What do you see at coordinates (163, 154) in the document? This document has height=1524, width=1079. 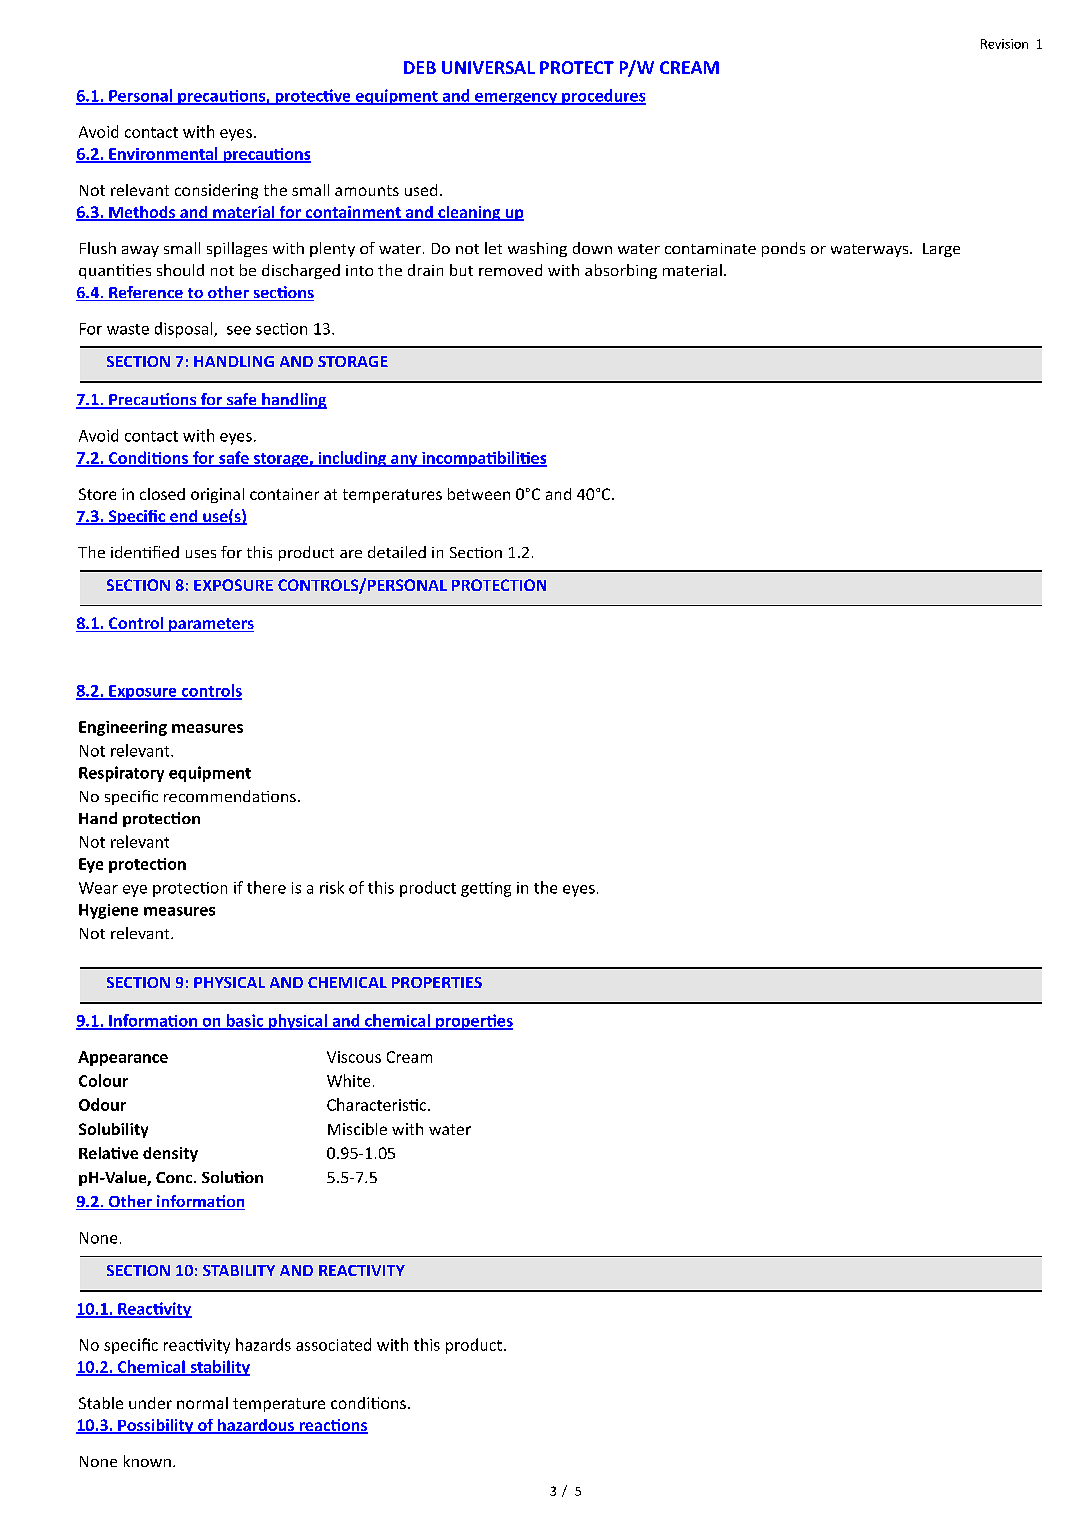 I see `Environmental` at bounding box center [163, 154].
